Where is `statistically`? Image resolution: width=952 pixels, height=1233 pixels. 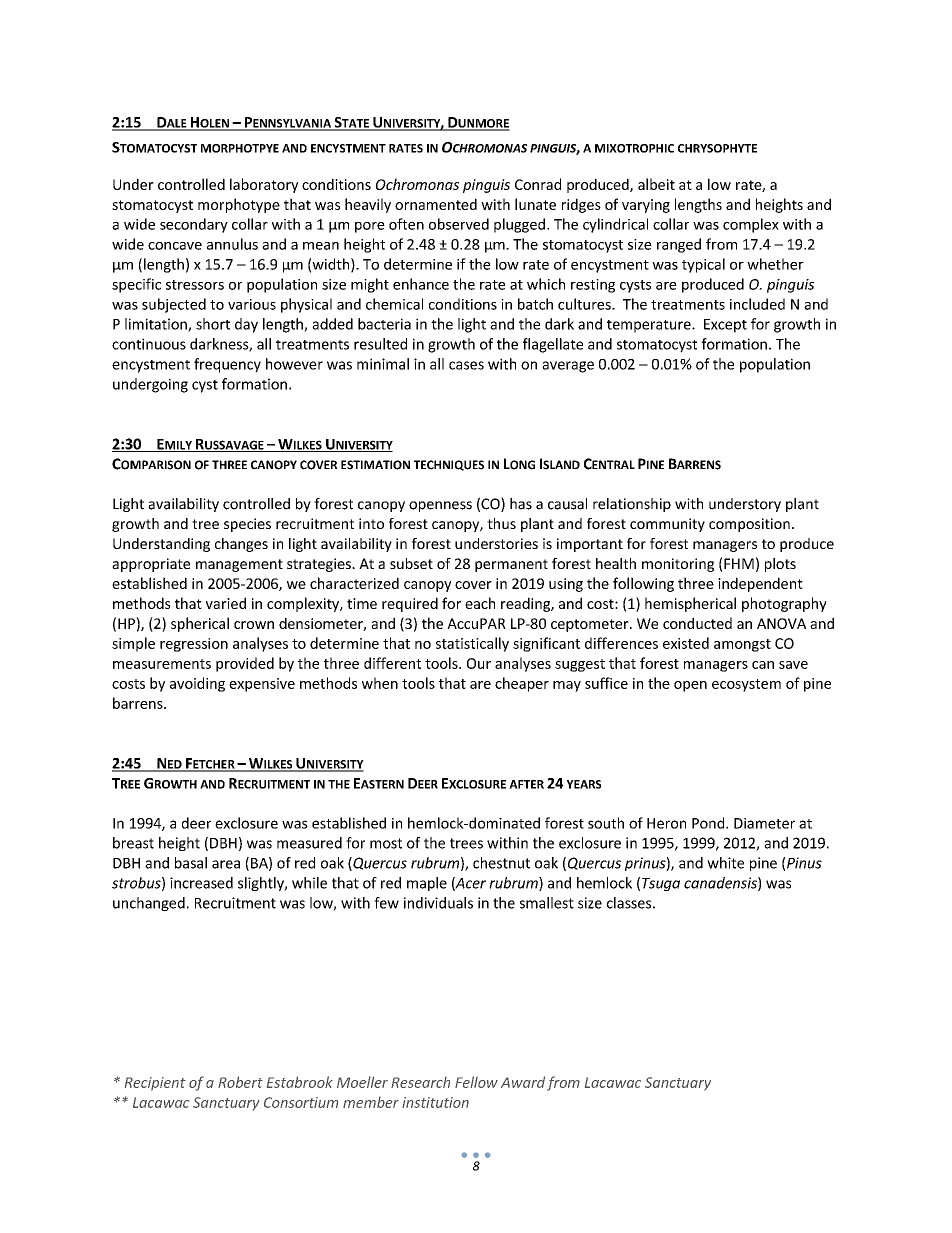 statistically is located at coordinates (472, 644).
